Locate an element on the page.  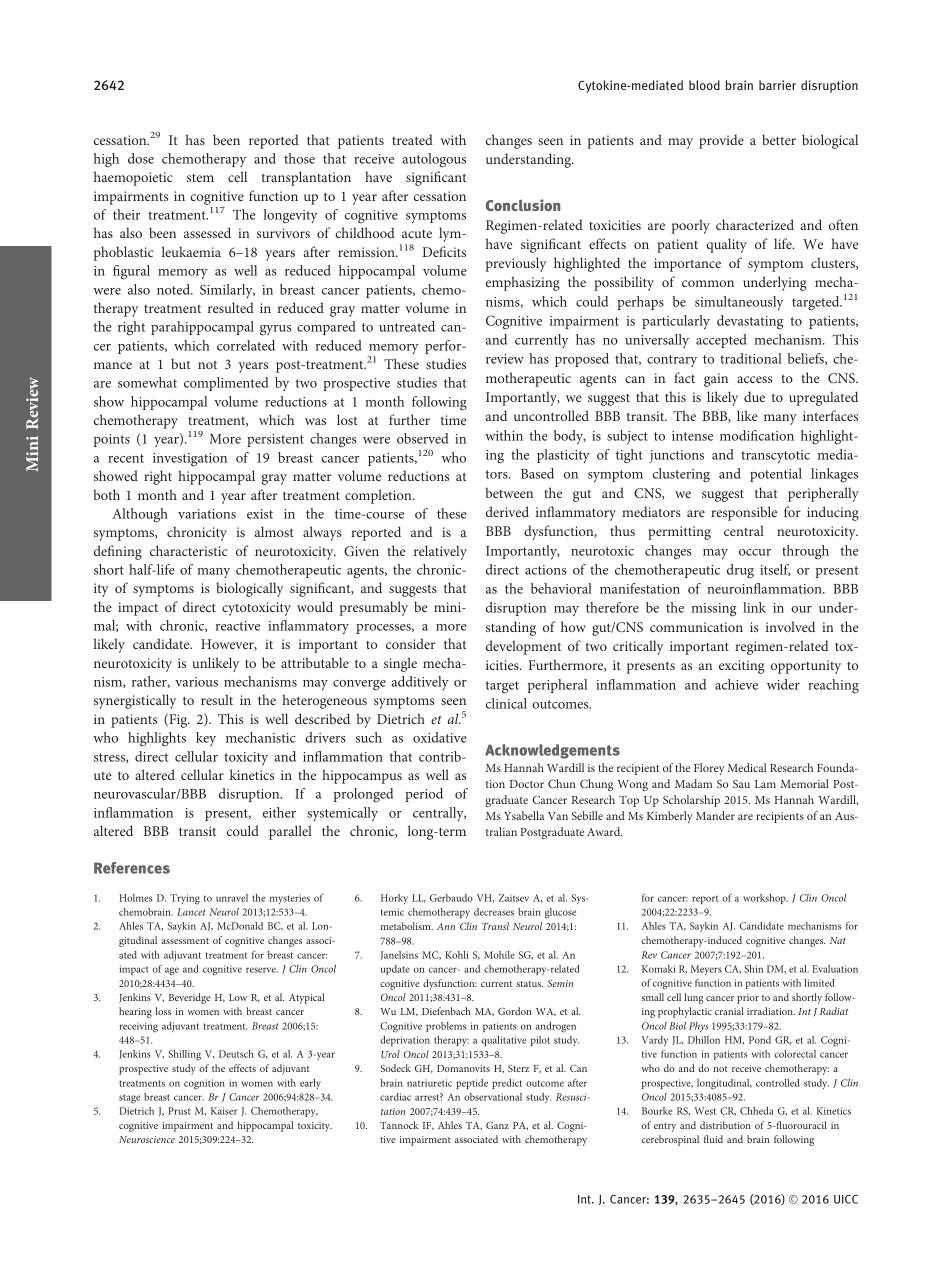
involved is located at coordinates (790, 626).
